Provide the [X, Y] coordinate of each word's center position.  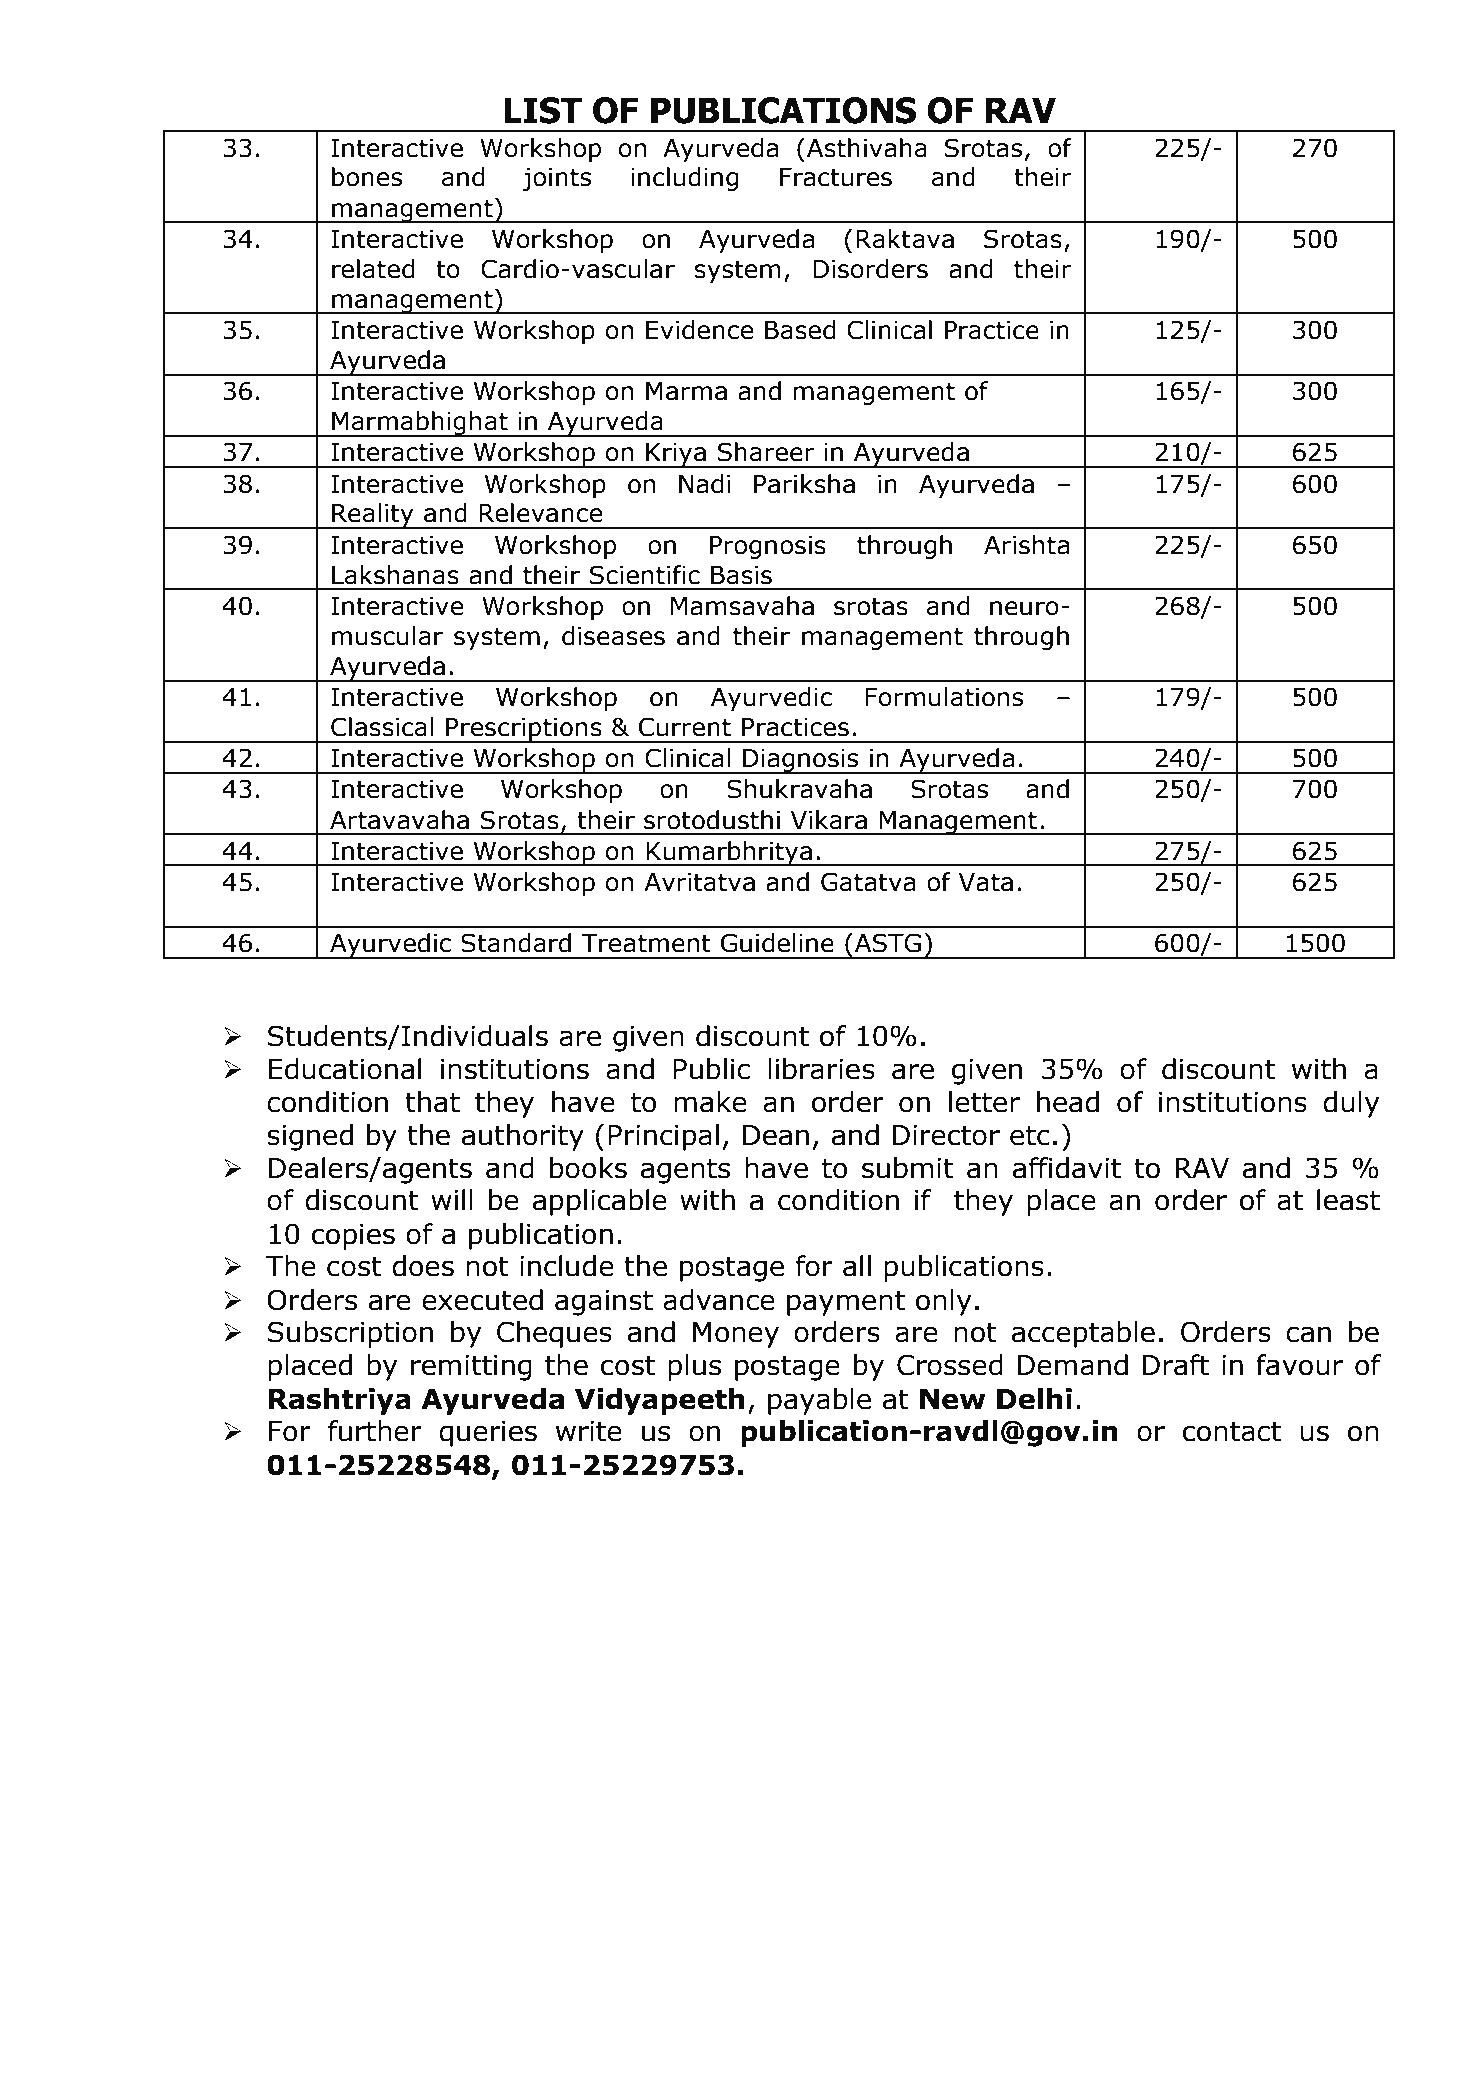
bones [367, 177]
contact [1232, 1432]
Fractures [836, 177]
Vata [985, 882]
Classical [382, 727]
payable [819, 1401]
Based [800, 330]
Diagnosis [801, 761]
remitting [471, 1368]
